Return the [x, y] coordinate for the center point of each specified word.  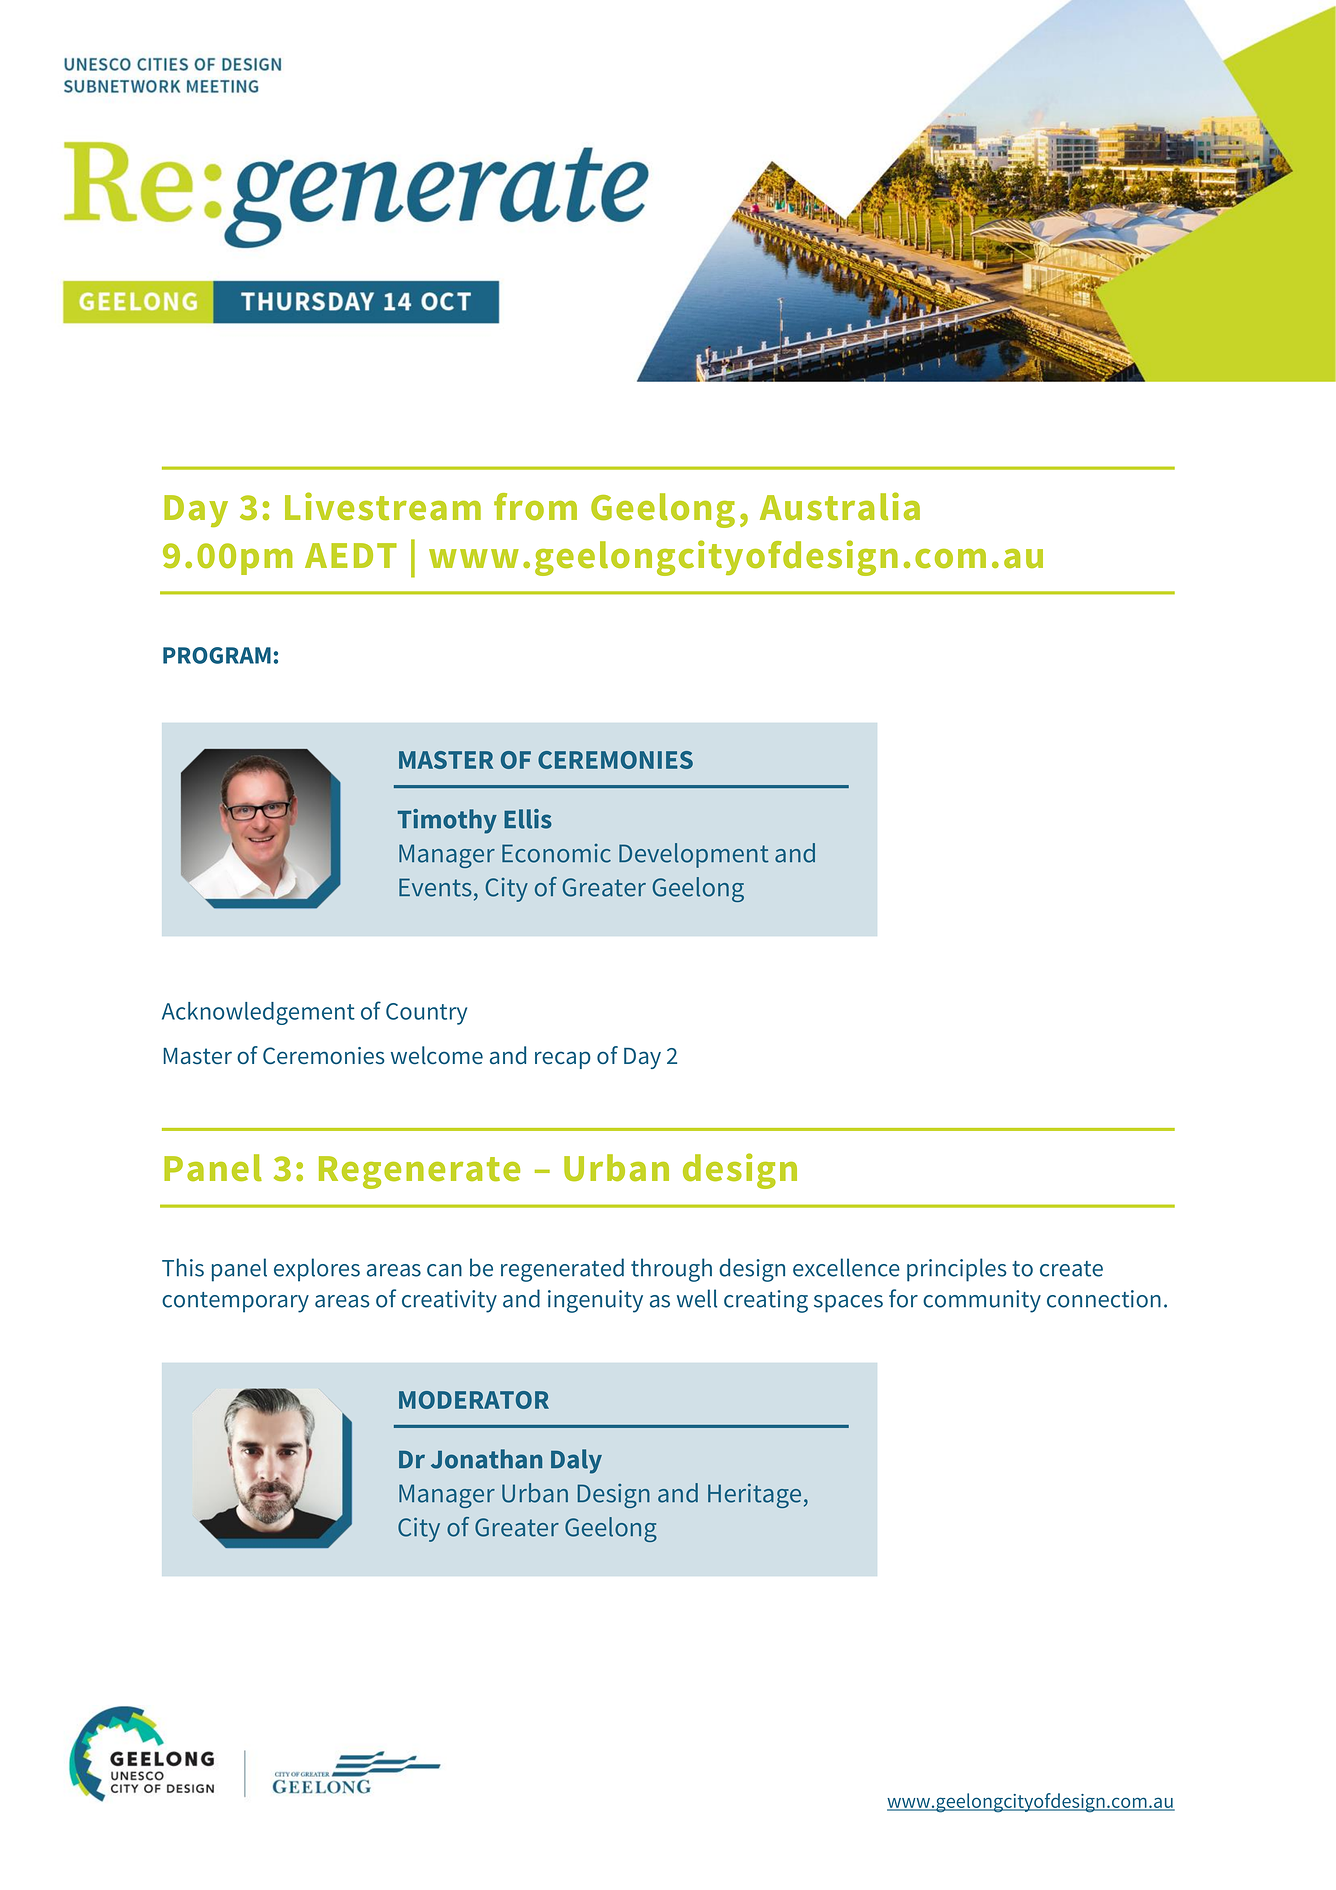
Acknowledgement [258, 1013]
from [535, 506]
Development [694, 855]
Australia [840, 506]
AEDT [351, 555]
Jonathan [486, 1459]
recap [563, 1060]
